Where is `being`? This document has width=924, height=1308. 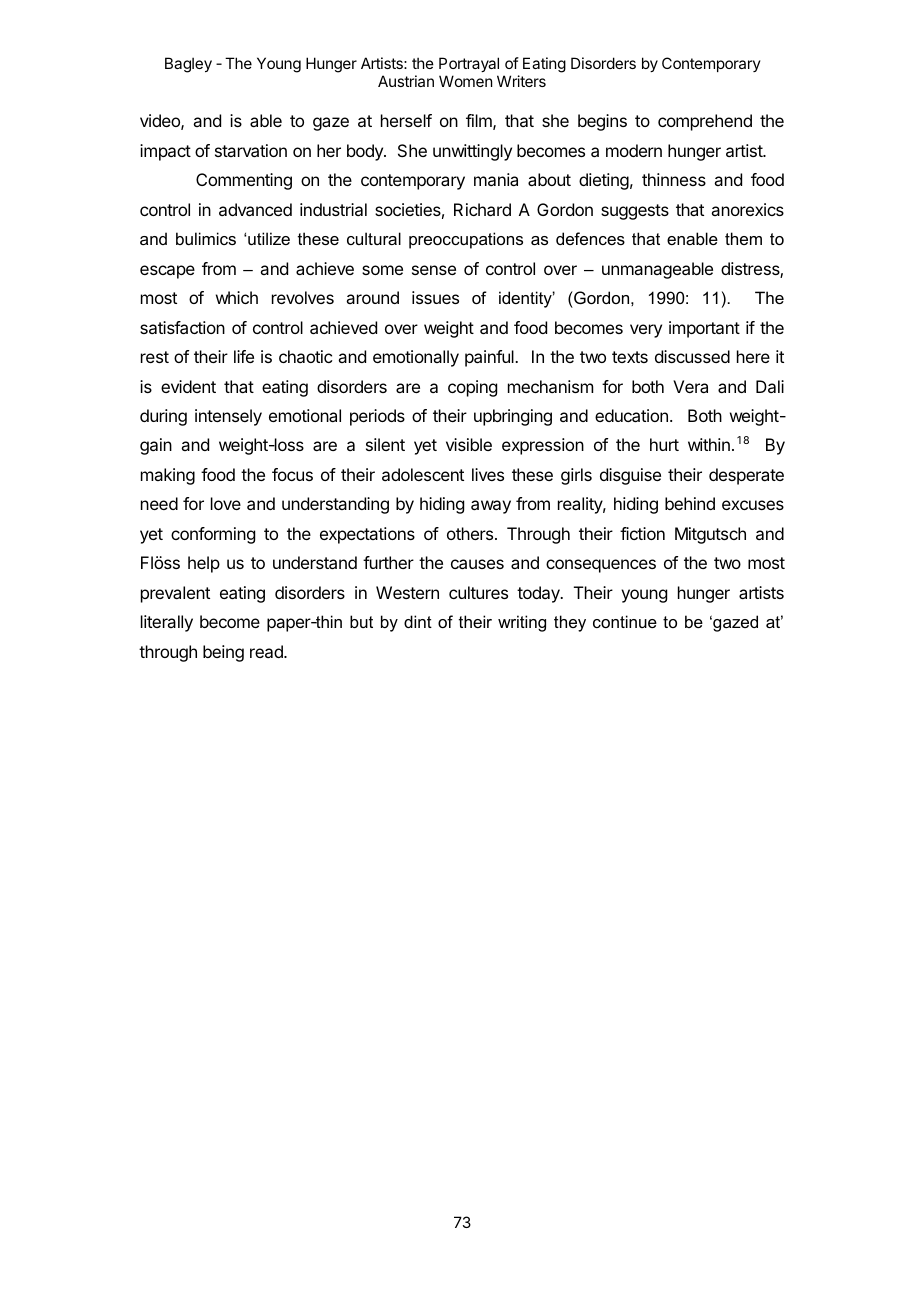 being is located at coordinates (223, 653).
